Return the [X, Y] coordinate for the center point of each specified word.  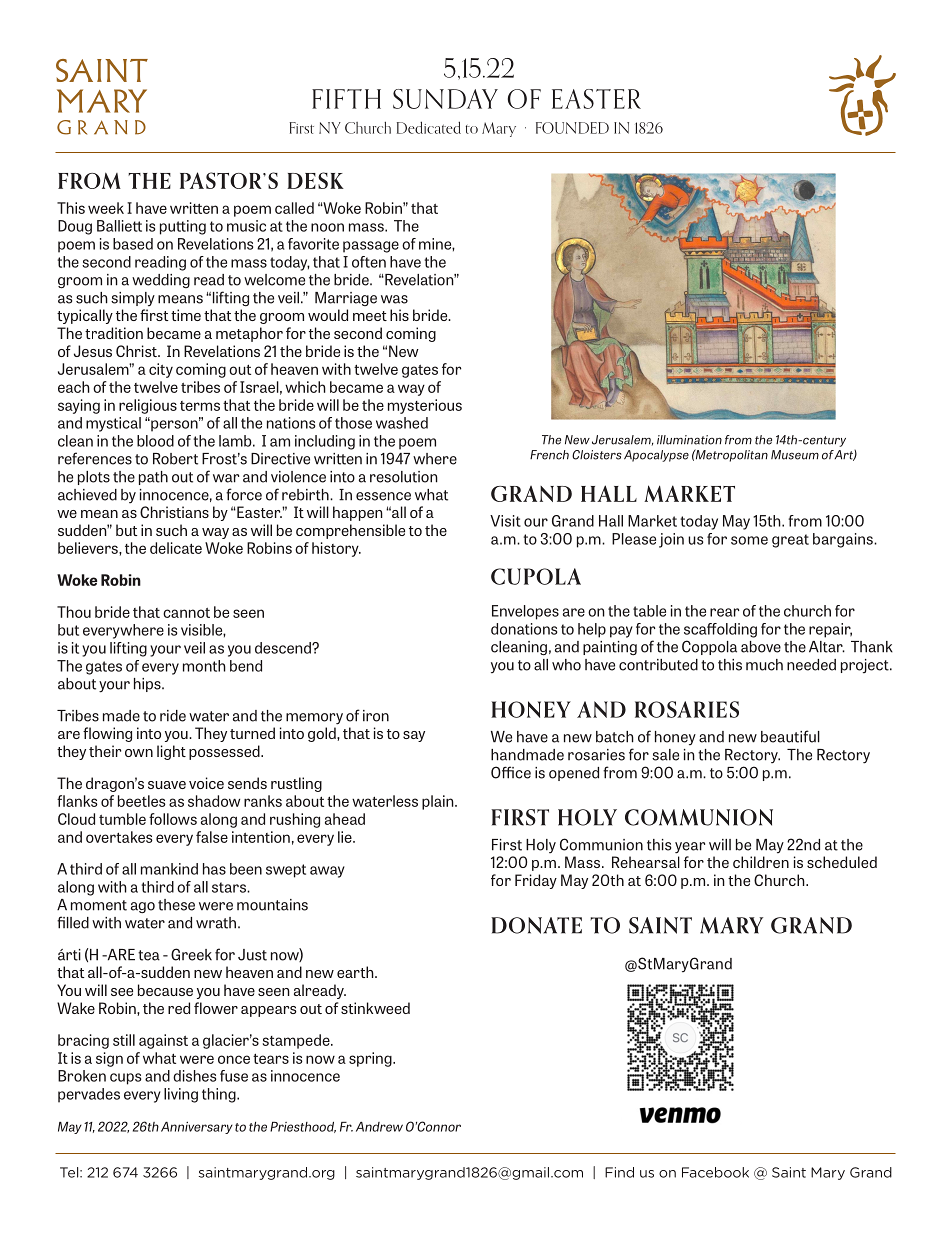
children [761, 862]
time [186, 315]
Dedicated [429, 127]
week [106, 208]
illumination [689, 440]
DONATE [536, 925]
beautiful [790, 736]
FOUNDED [572, 128]
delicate [176, 548]
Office [511, 772]
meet [370, 316]
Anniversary [197, 1128]
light [171, 752]
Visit [505, 521]
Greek [191, 954]
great [790, 541]
